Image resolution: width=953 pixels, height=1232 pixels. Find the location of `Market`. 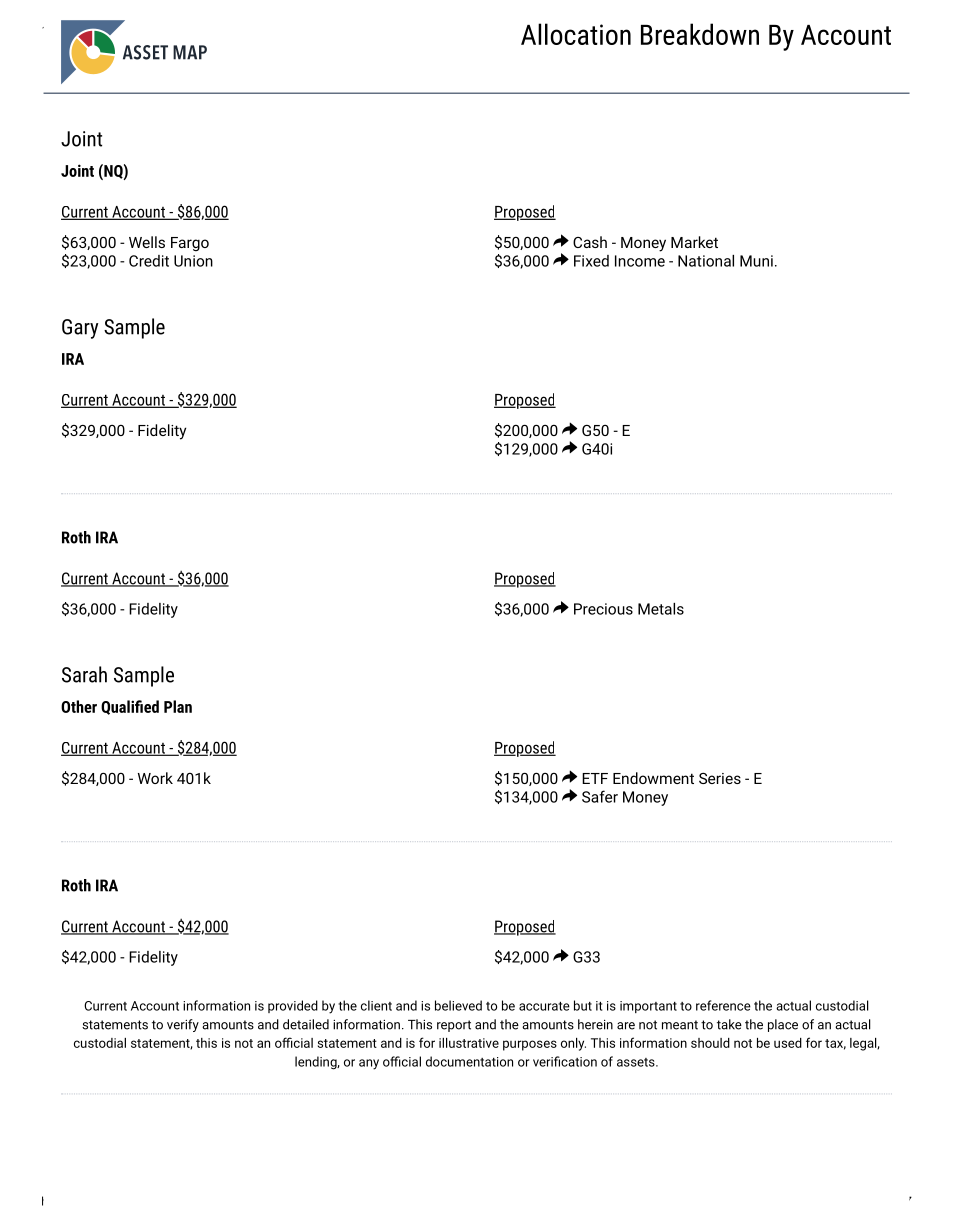

Market is located at coordinates (694, 242).
